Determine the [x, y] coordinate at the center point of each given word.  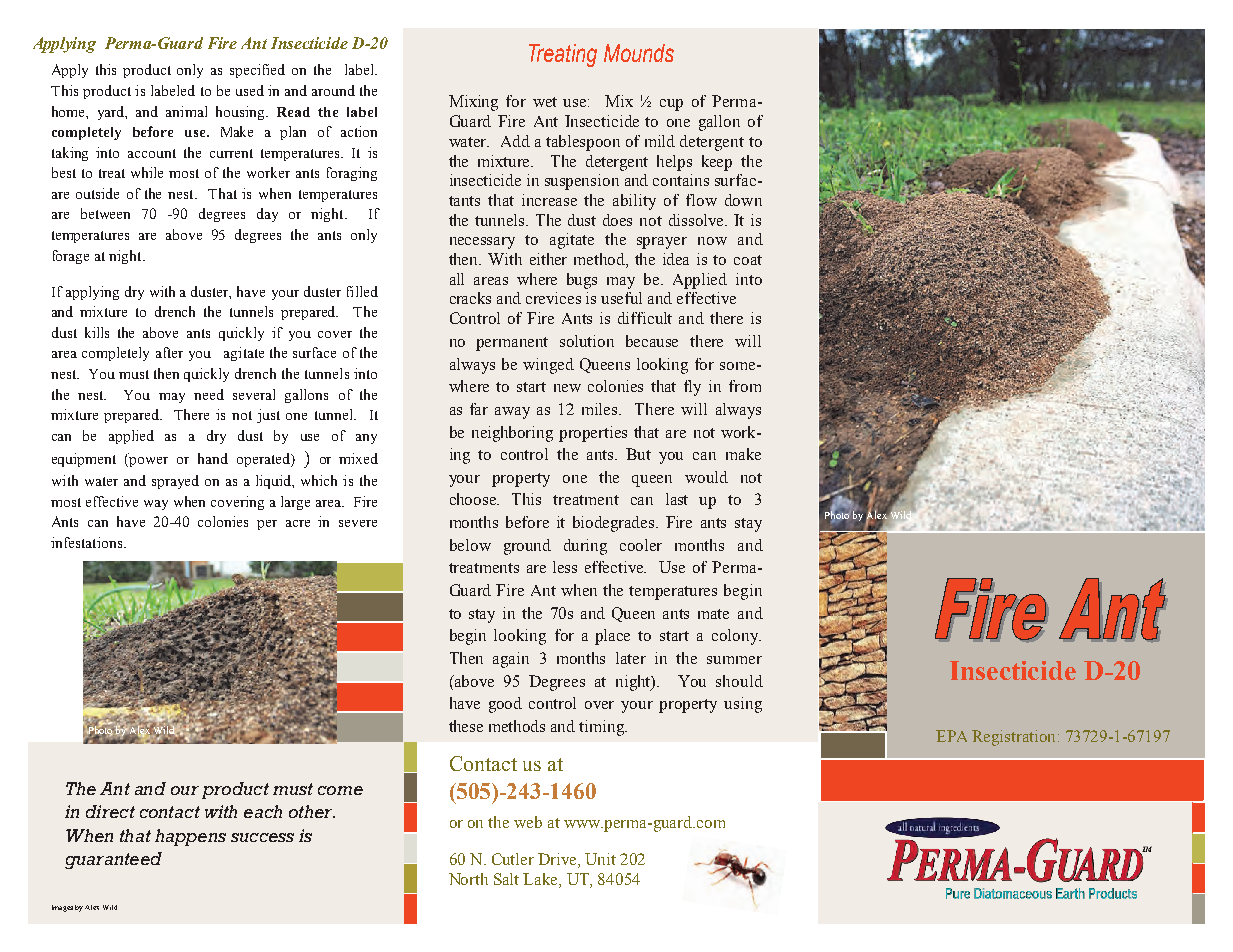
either [548, 259]
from [745, 386]
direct [110, 811]
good [505, 705]
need [209, 394]
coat [748, 260]
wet [545, 102]
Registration [1015, 738]
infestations [88, 542]
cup [671, 105]
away [512, 413]
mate [713, 614]
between [105, 213]
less [565, 567]
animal [186, 111]
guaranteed [113, 860]
